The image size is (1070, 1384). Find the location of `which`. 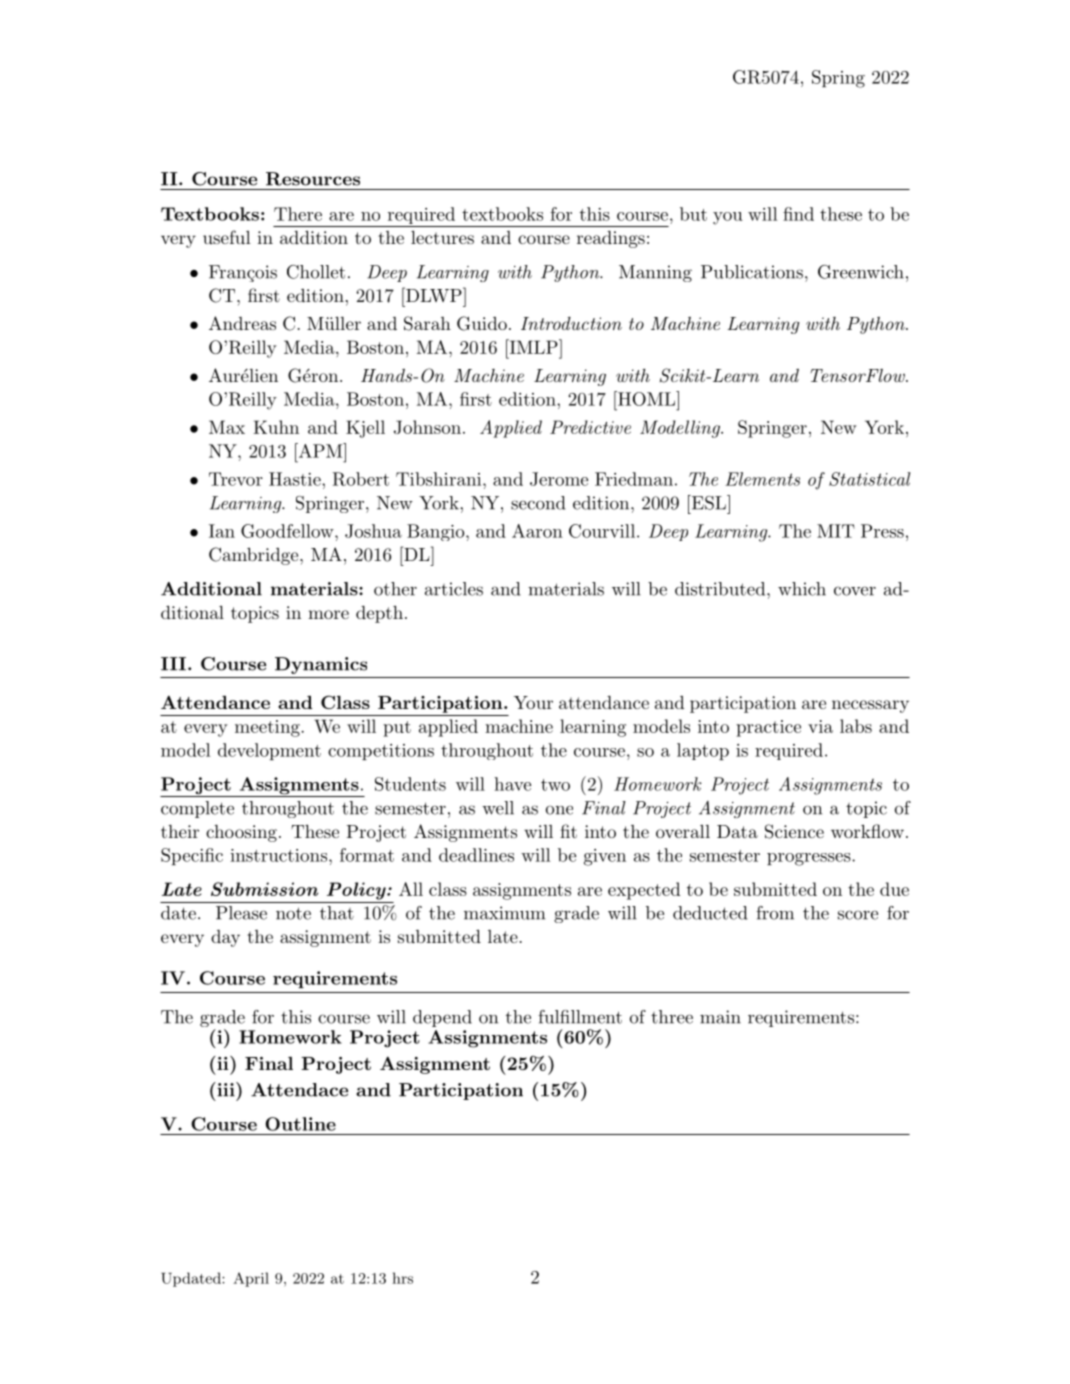

which is located at coordinates (802, 589).
